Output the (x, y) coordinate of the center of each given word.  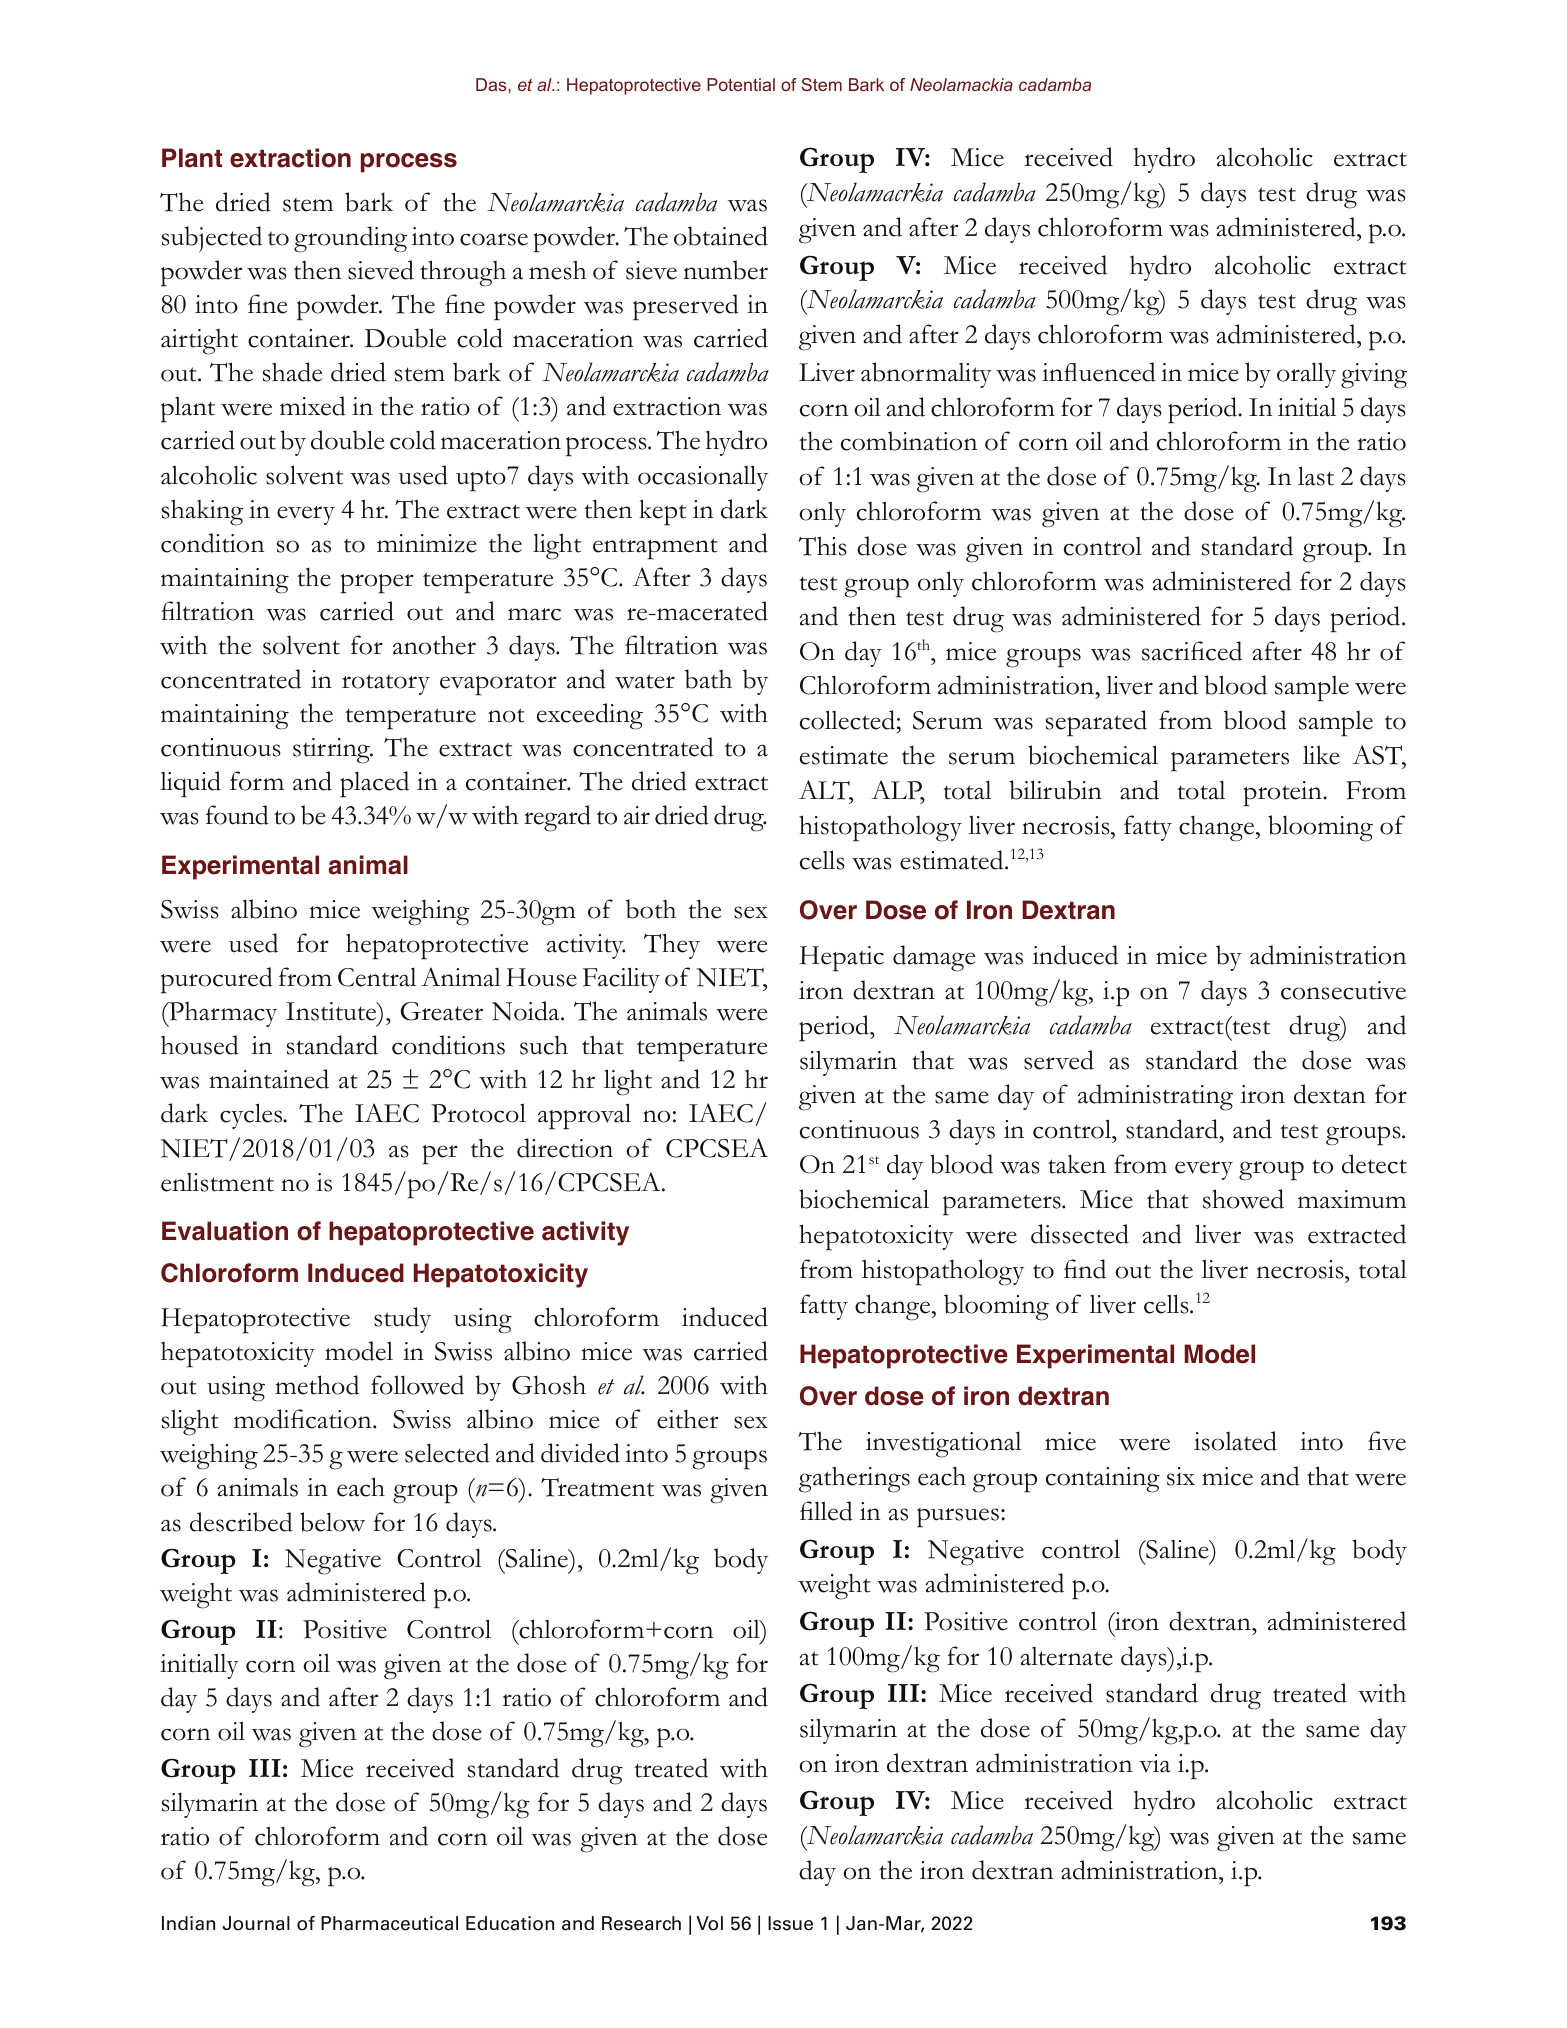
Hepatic (842, 959)
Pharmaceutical (389, 1923)
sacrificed (1192, 651)
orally (1306, 375)
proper (377, 584)
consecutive (1343, 990)
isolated (1235, 1441)
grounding (350, 239)
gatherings (854, 1479)
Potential (741, 84)
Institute (332, 1013)
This (822, 546)
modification (304, 1419)
